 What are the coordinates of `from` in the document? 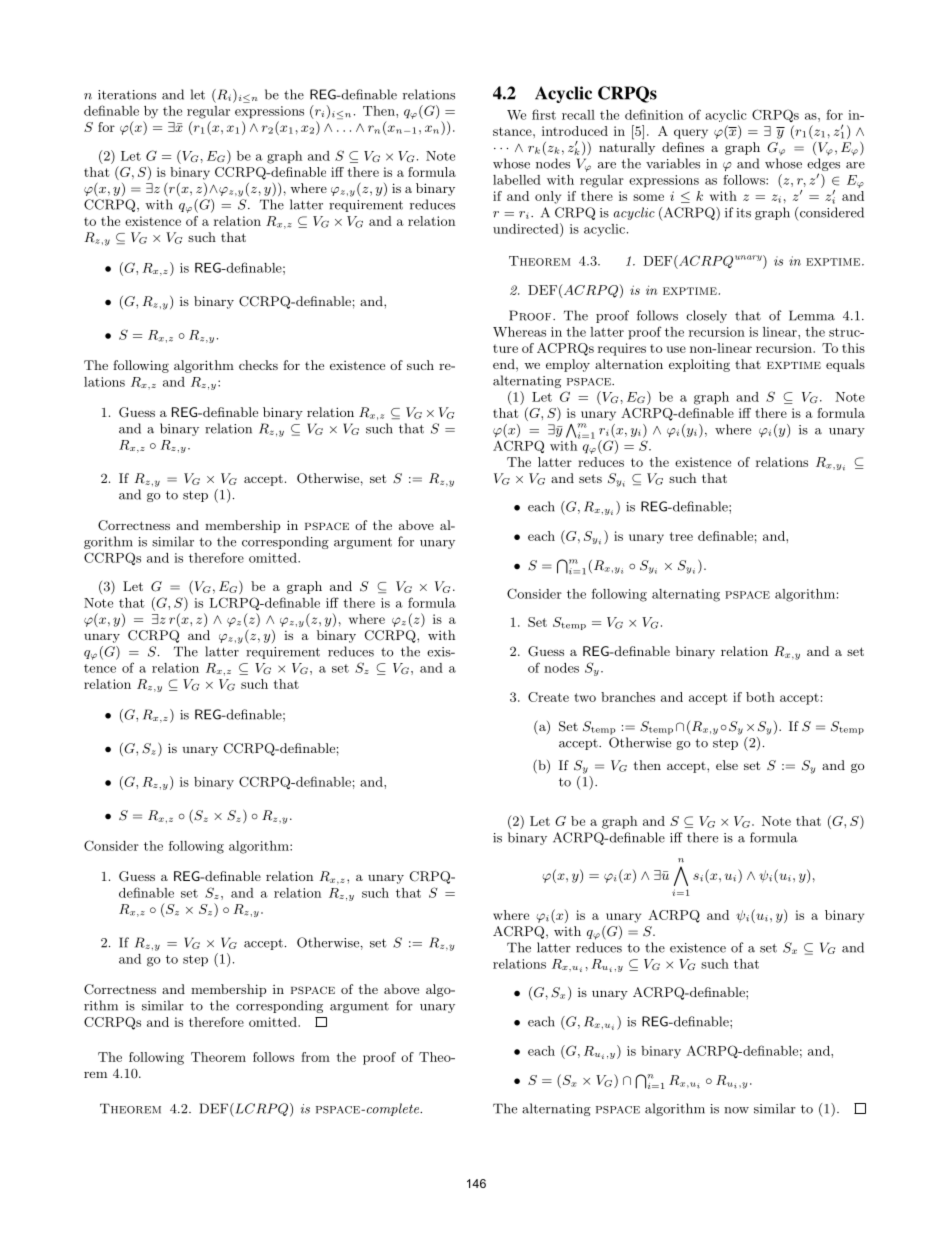 It's located at (315, 1057).
